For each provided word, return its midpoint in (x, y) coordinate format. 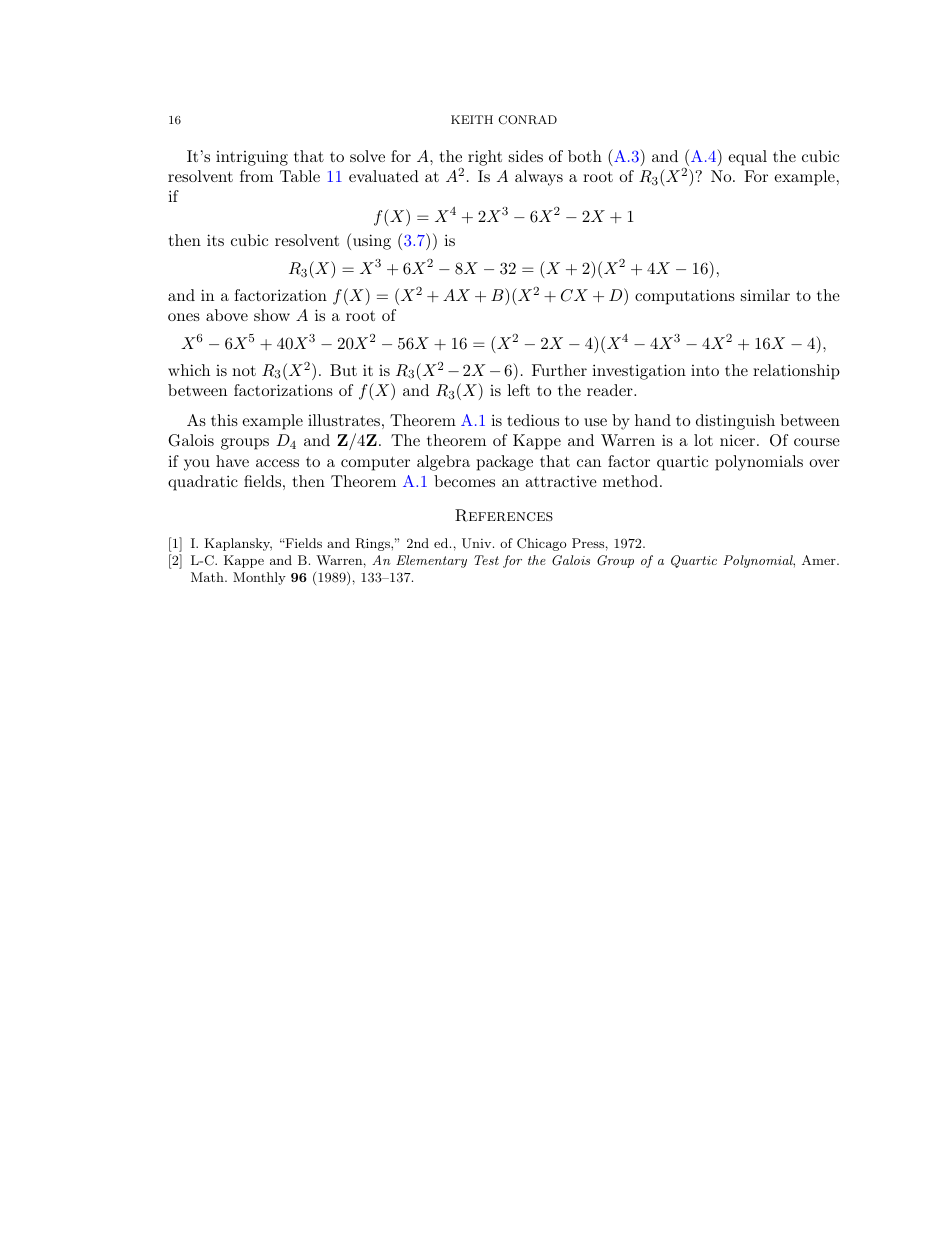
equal (747, 158)
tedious (533, 420)
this (224, 420)
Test (486, 560)
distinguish (735, 422)
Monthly (259, 578)
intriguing (252, 158)
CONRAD (527, 120)
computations (685, 297)
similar (765, 295)
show (272, 315)
